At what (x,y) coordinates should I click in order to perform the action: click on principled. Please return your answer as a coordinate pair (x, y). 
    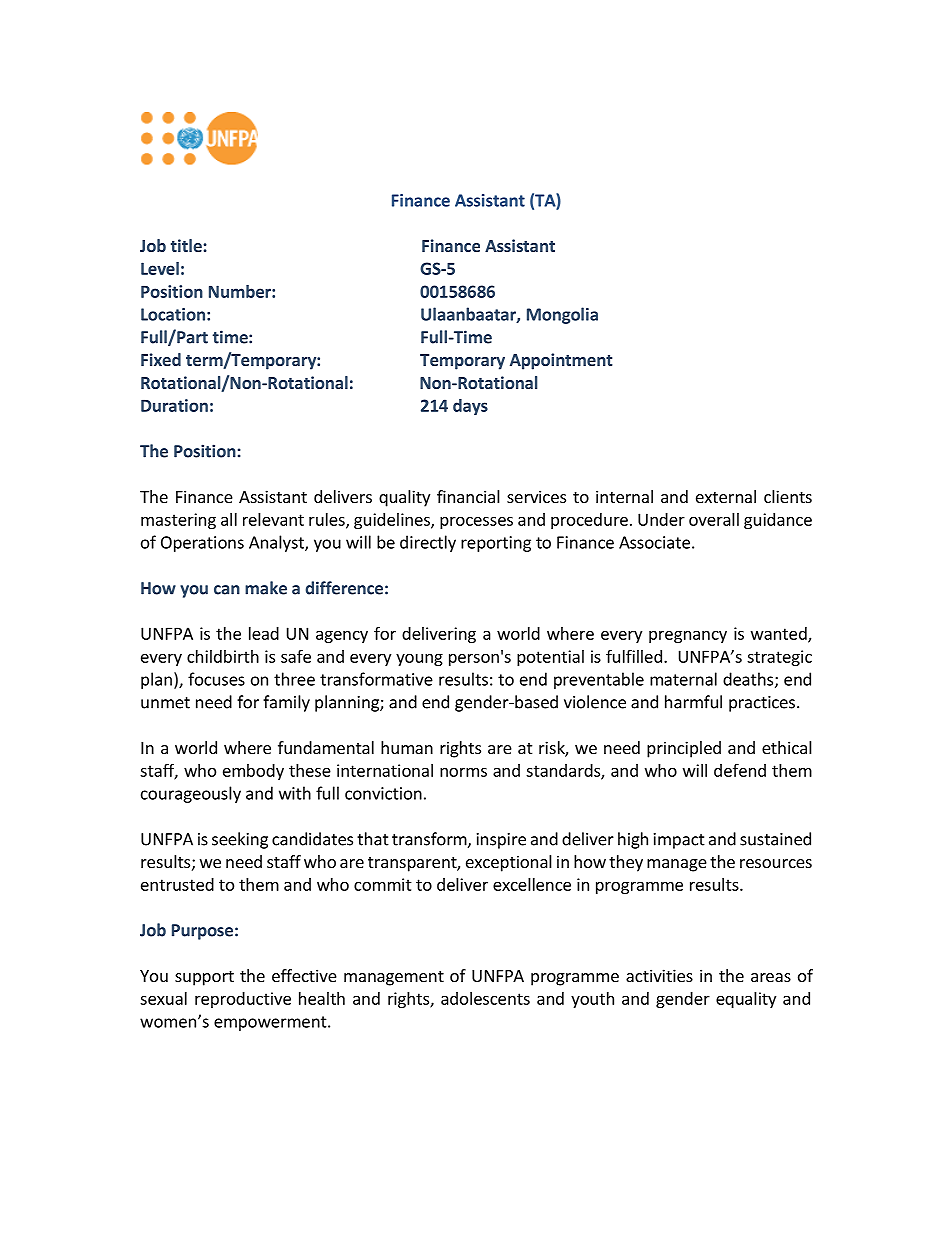
    Looking at the image, I should click on (684, 749).
